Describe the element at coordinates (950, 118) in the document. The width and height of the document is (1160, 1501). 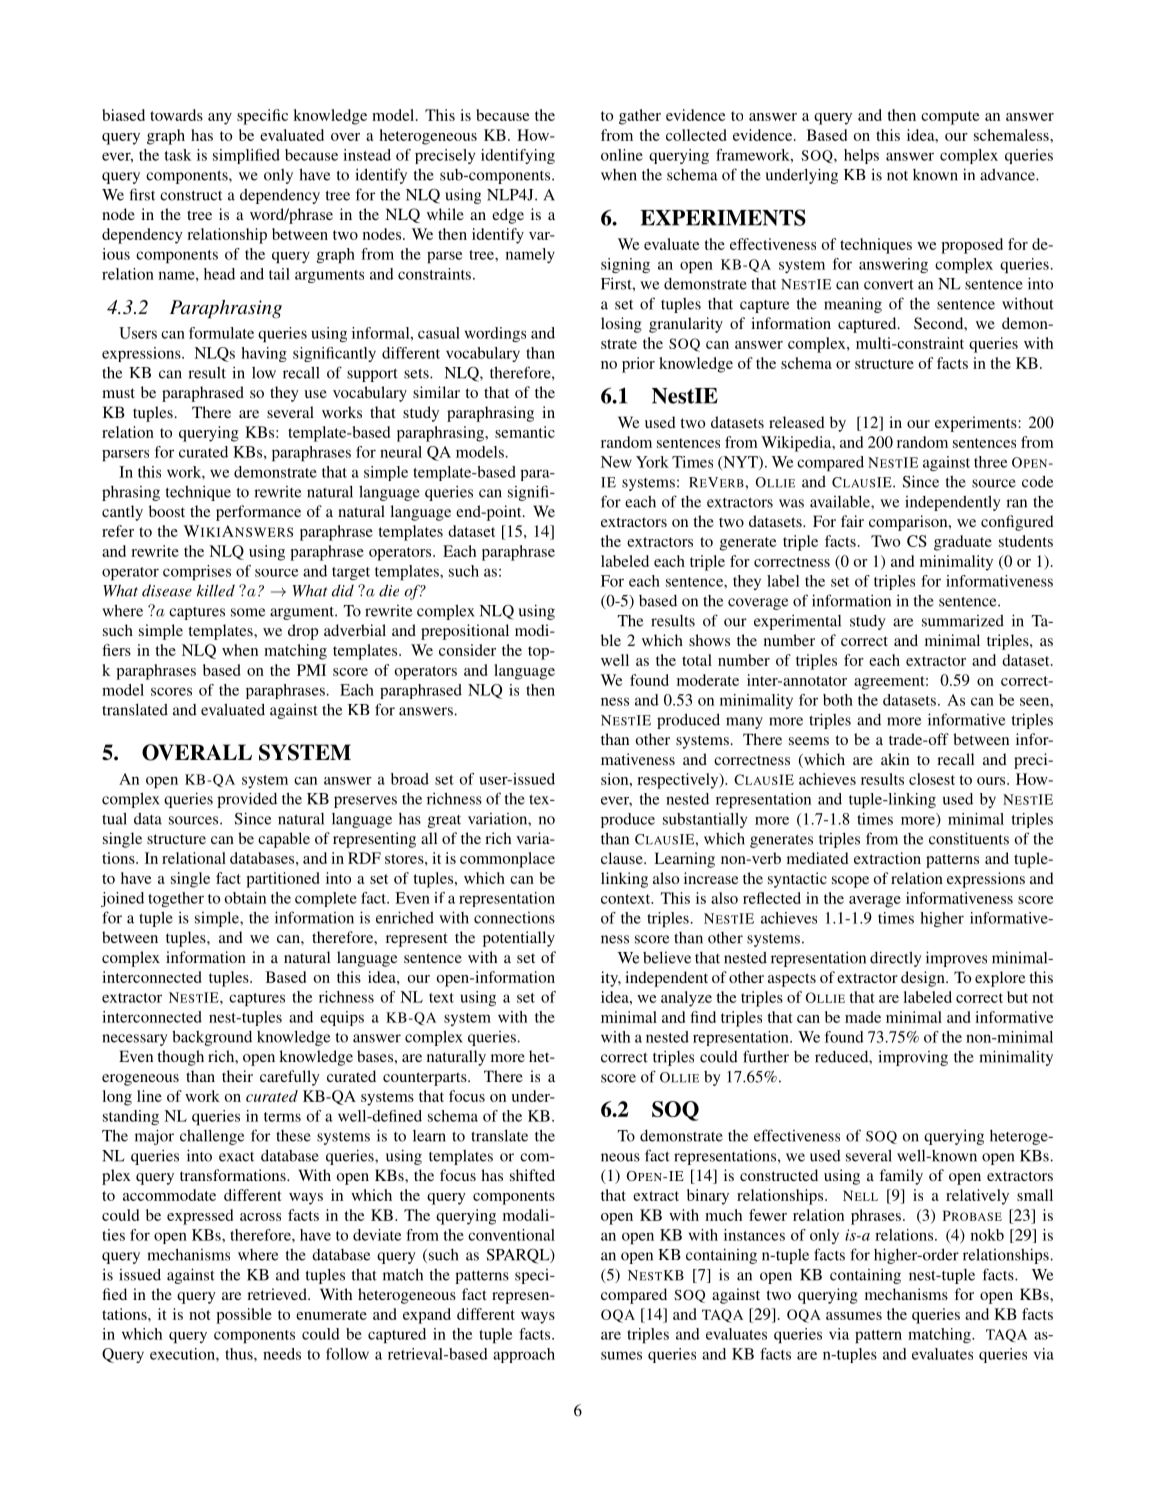
I see `compute` at that location.
